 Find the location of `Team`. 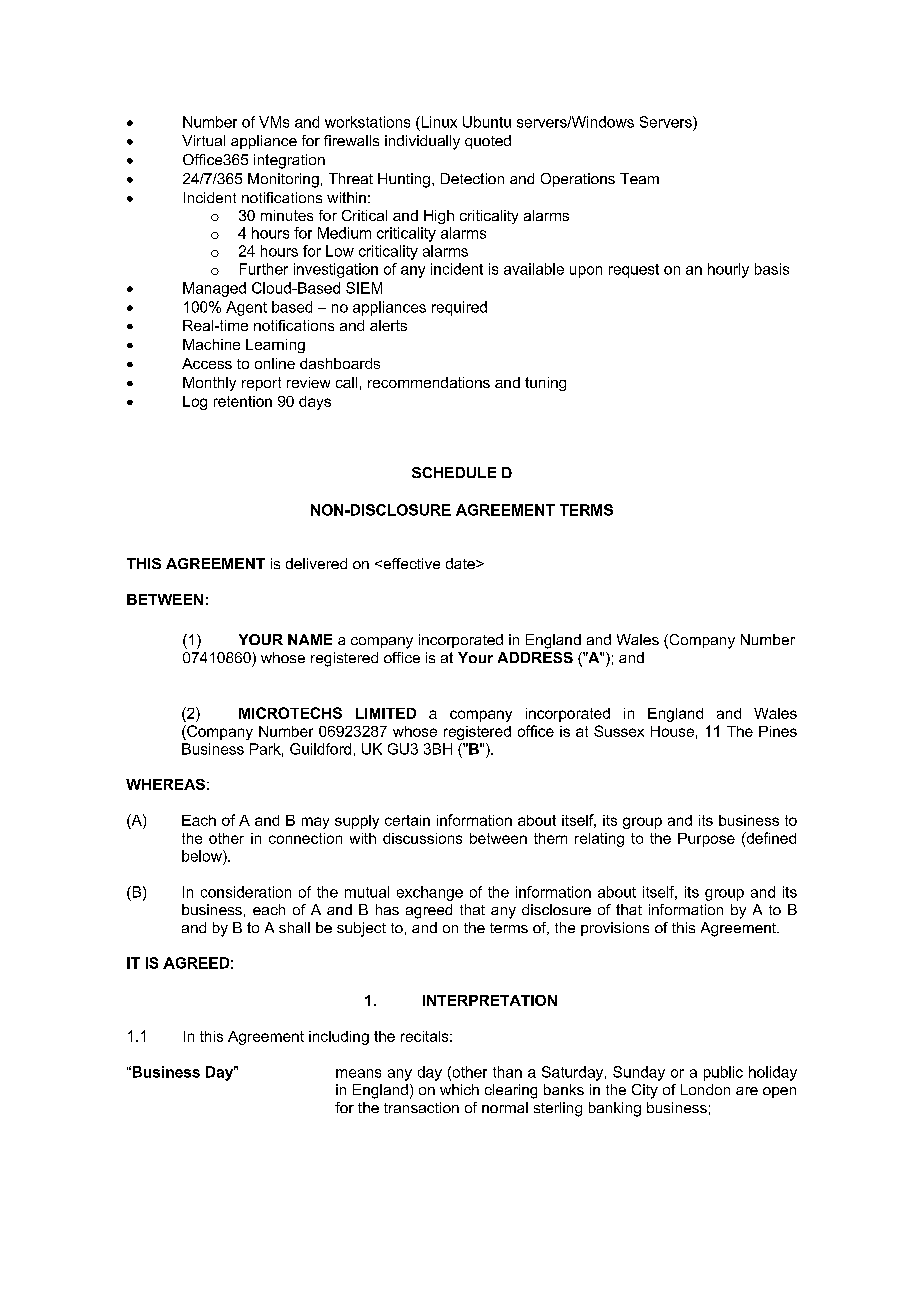

Team is located at coordinates (639, 178).
